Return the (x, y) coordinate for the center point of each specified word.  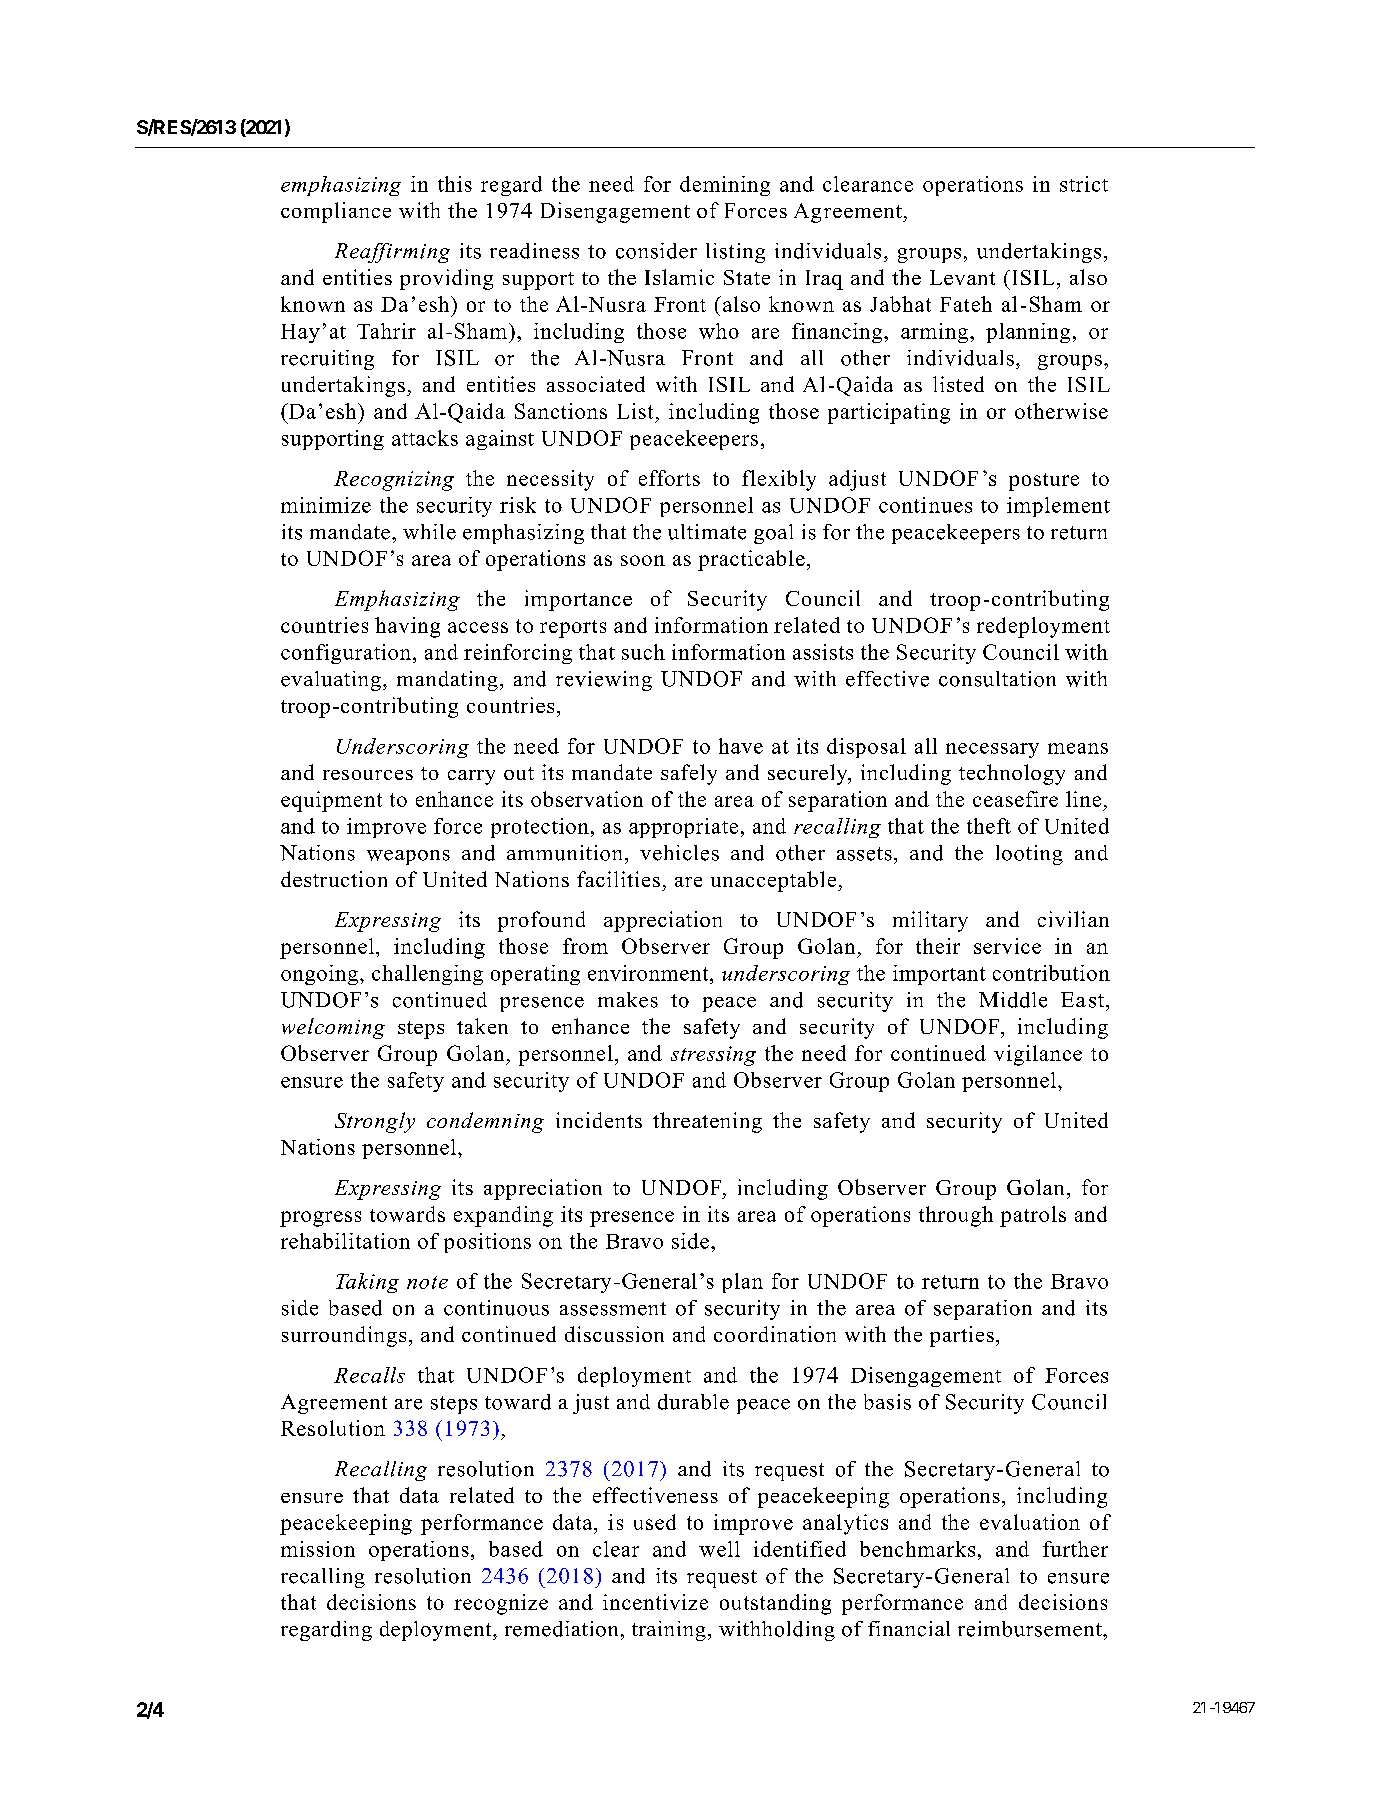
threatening (707, 1122)
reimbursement (1031, 1629)
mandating (447, 681)
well (719, 1549)
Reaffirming (392, 253)
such (643, 652)
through (956, 1216)
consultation (997, 679)
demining (725, 186)
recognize (501, 1604)
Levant (962, 277)
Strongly (375, 1122)
